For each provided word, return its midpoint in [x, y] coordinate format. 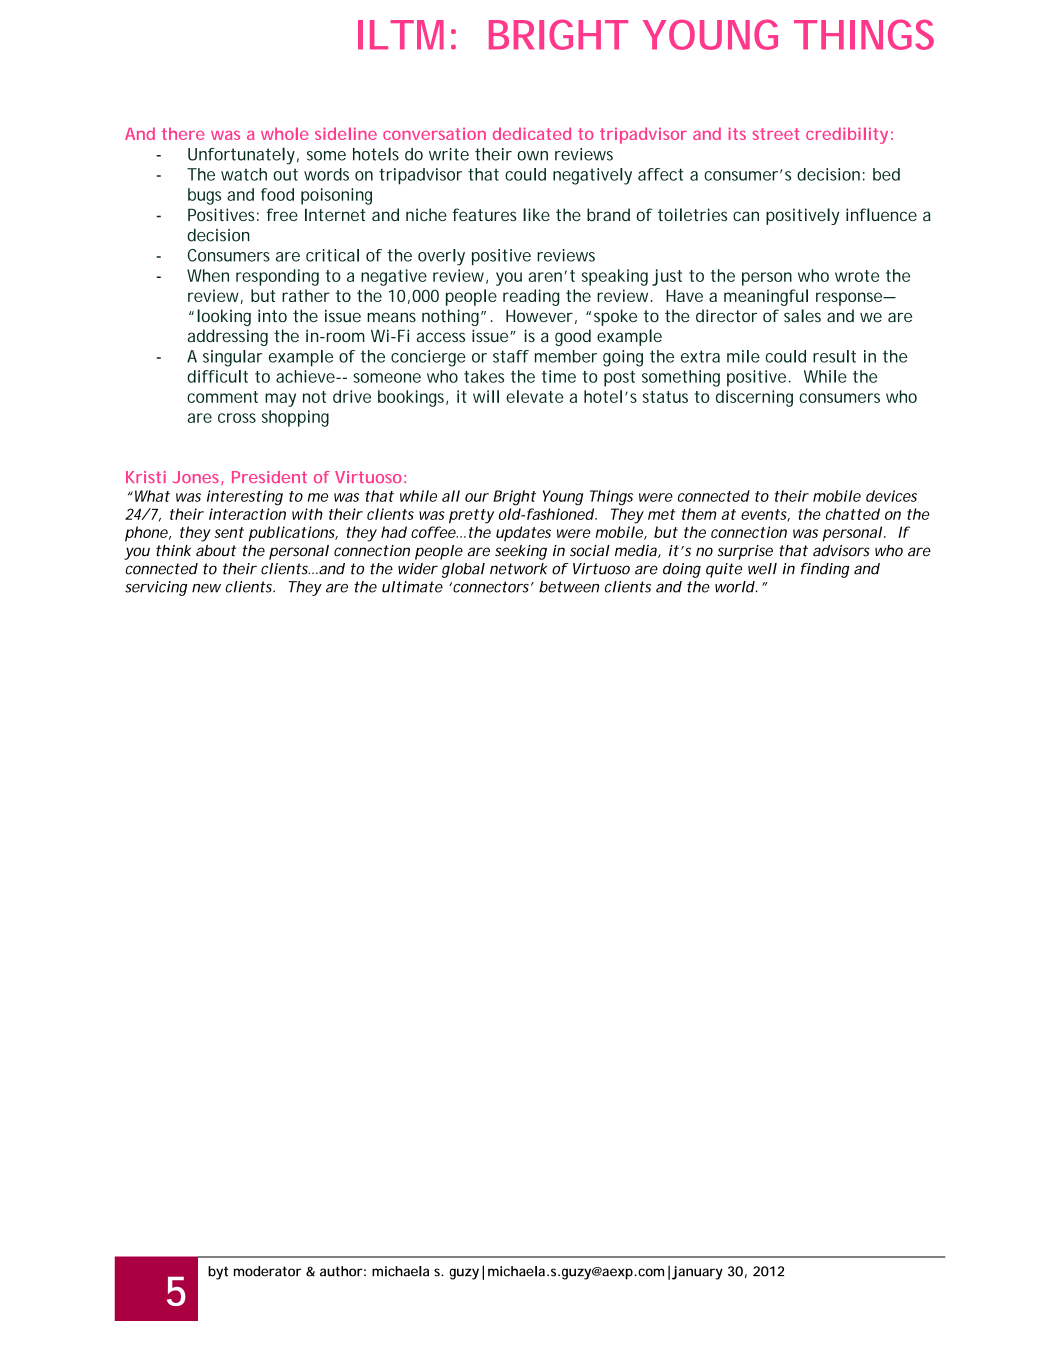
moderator [267, 1271]
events [765, 515]
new [206, 588]
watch [244, 174]
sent [229, 532]
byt [218, 1273]
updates [523, 534]
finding [825, 570]
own [532, 156]
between [569, 587]
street [776, 134]
